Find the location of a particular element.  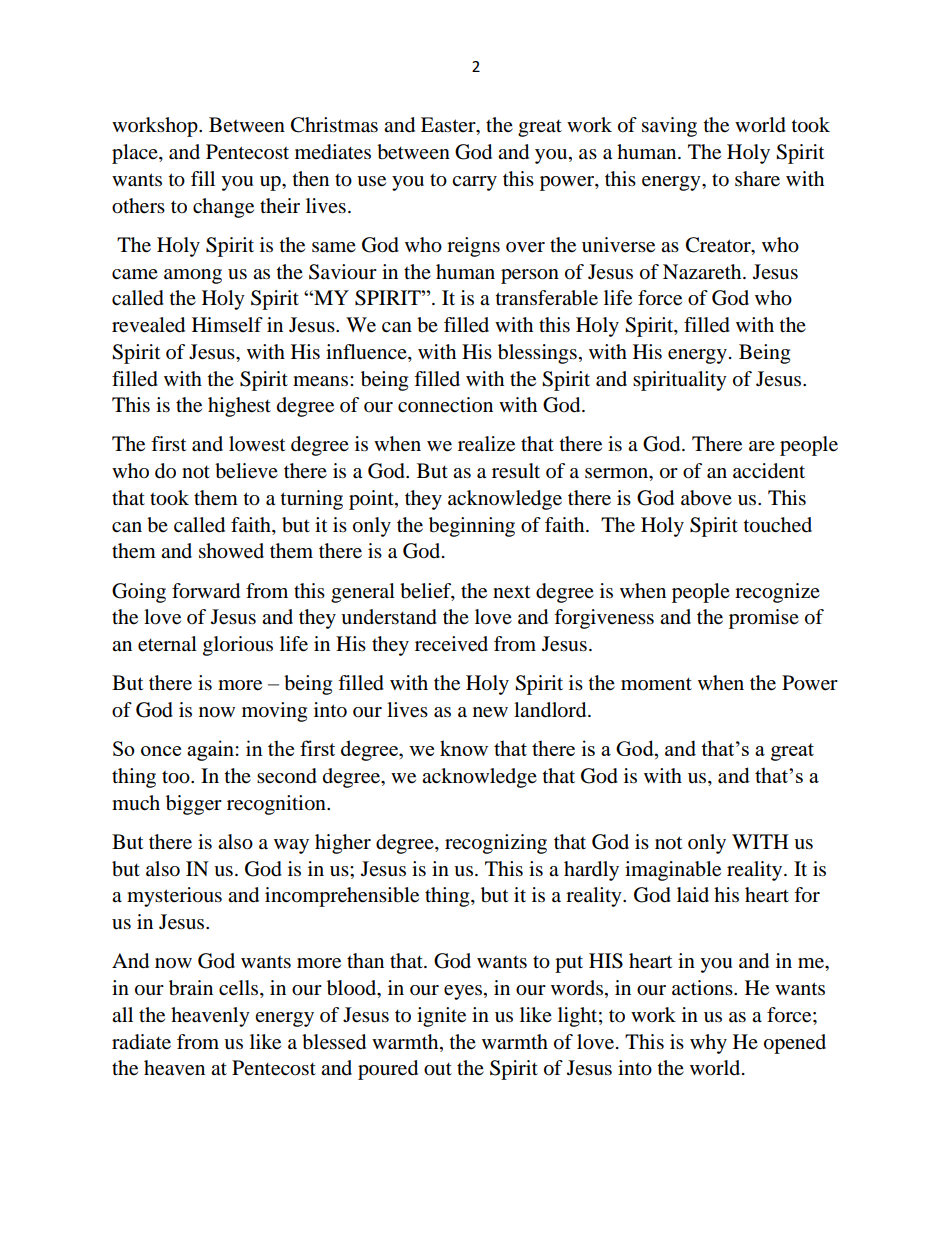

forward is located at coordinates (206, 591).
